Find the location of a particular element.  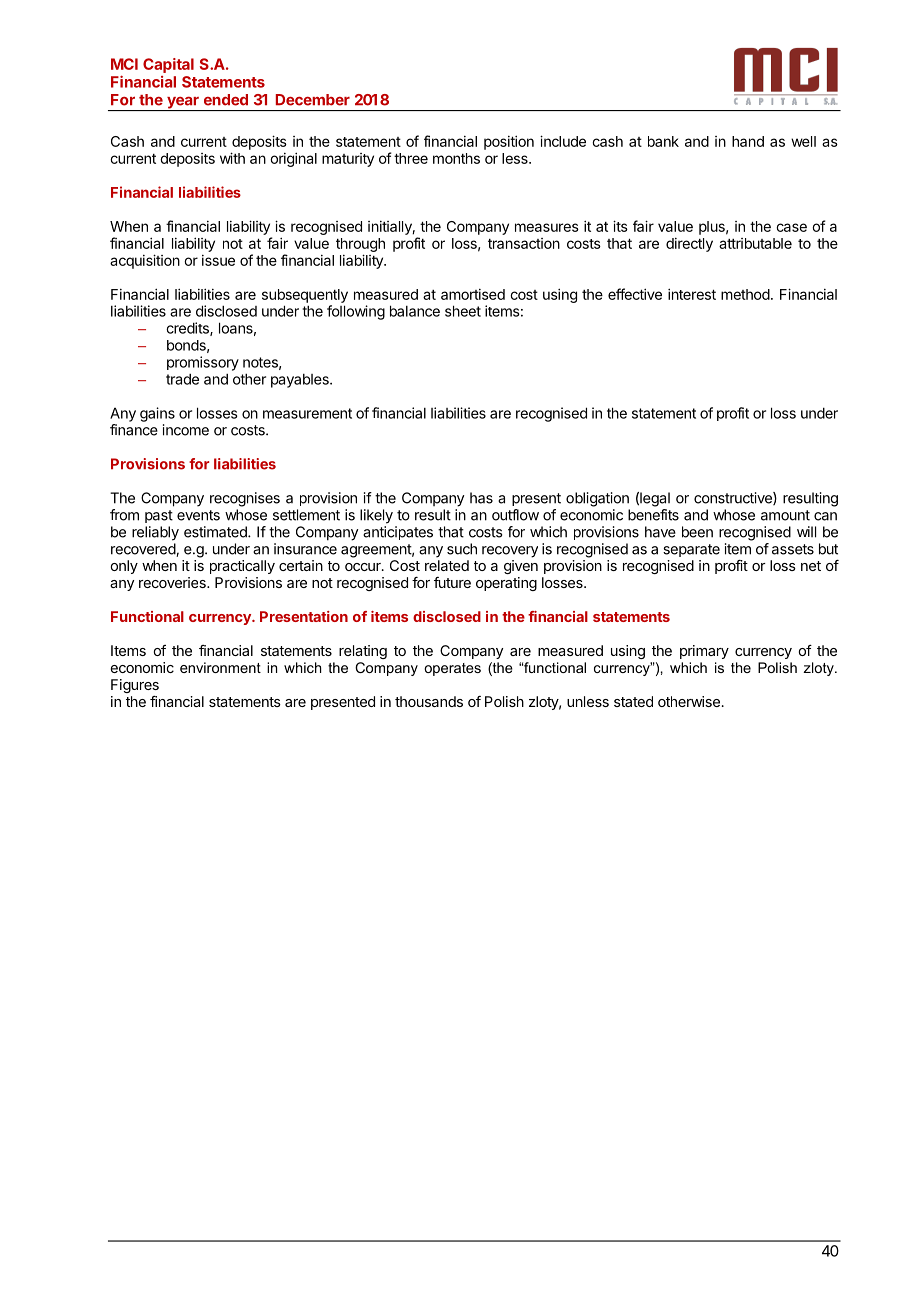

operates is located at coordinates (452, 669).
